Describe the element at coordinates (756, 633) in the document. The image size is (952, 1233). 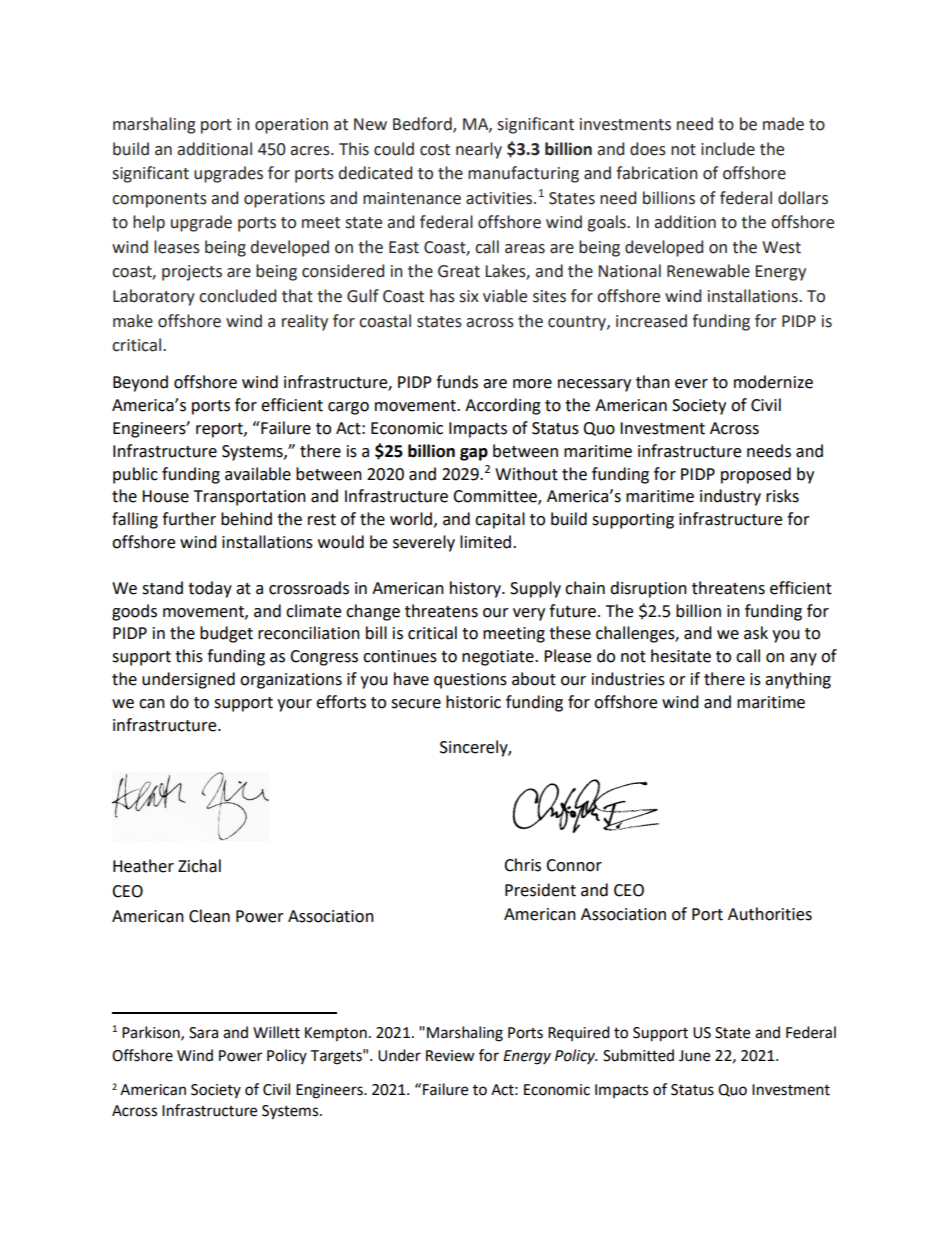
I see `ask` at that location.
